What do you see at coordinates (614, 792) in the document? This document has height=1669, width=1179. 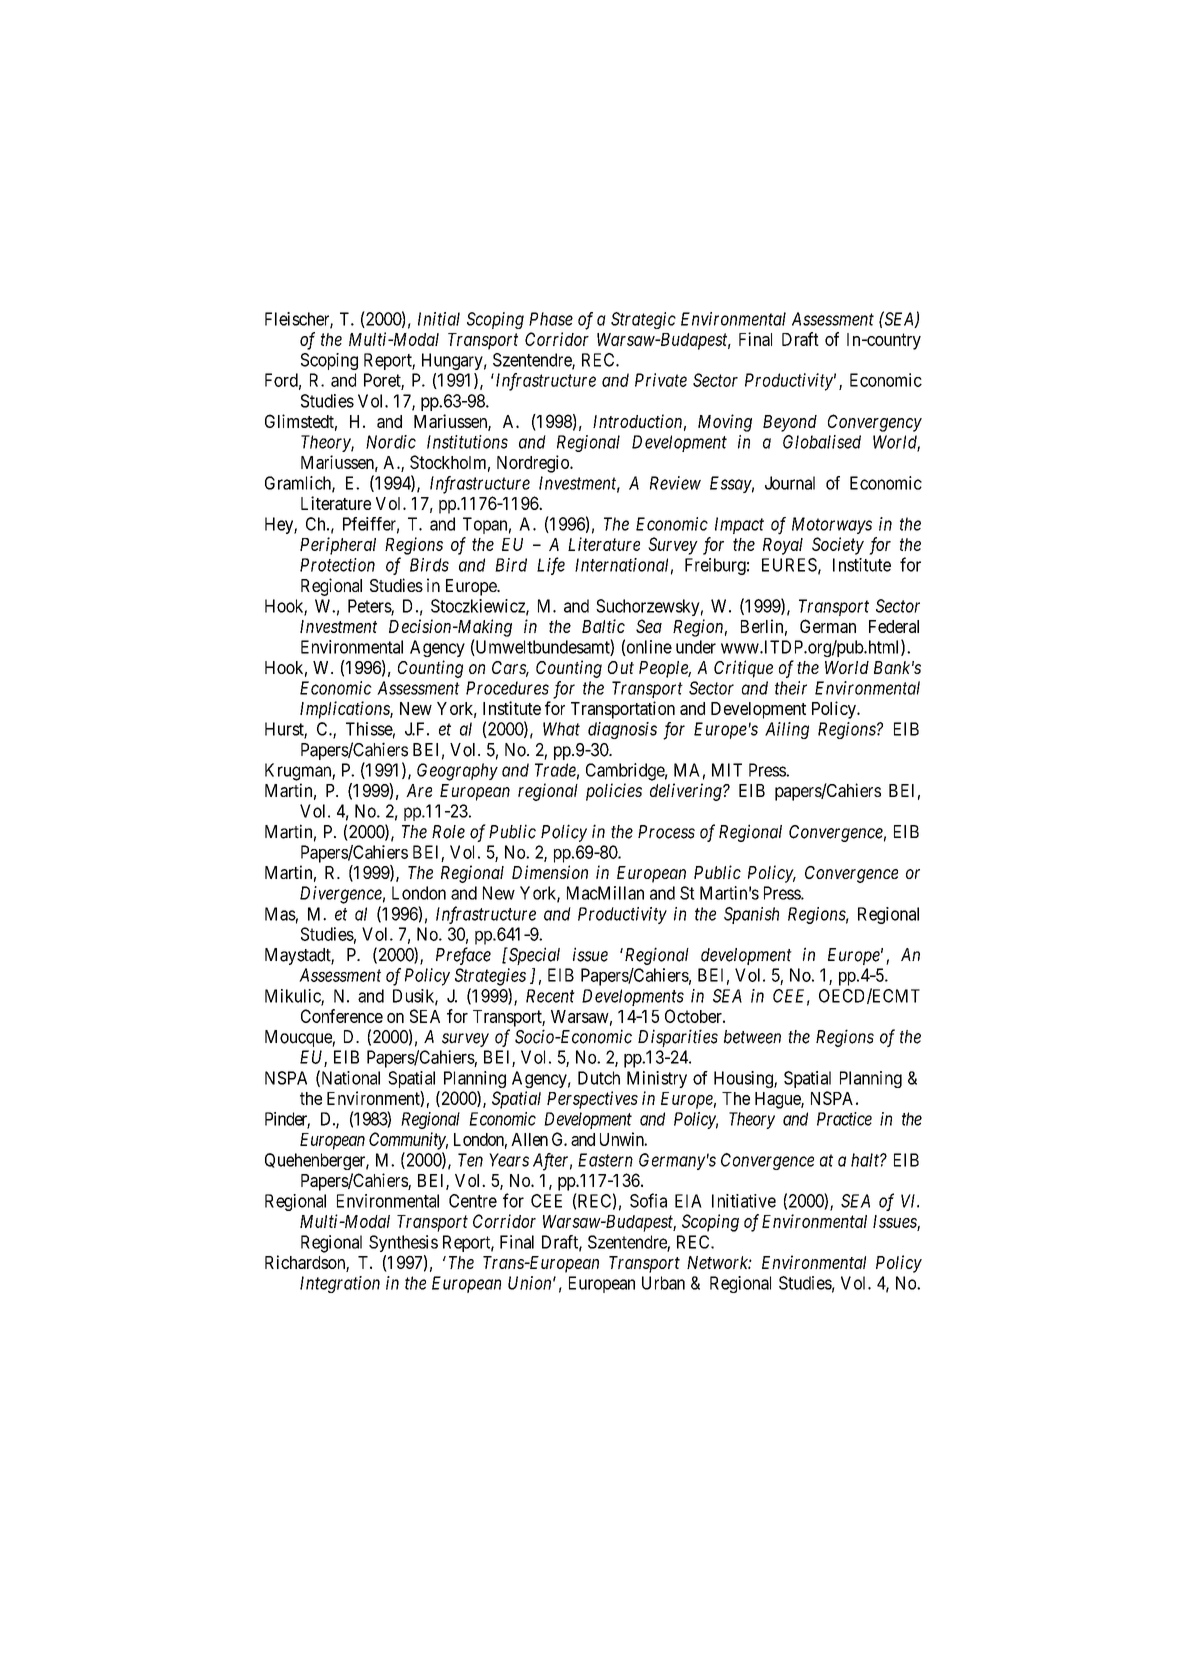 I see `policies` at bounding box center [614, 792].
